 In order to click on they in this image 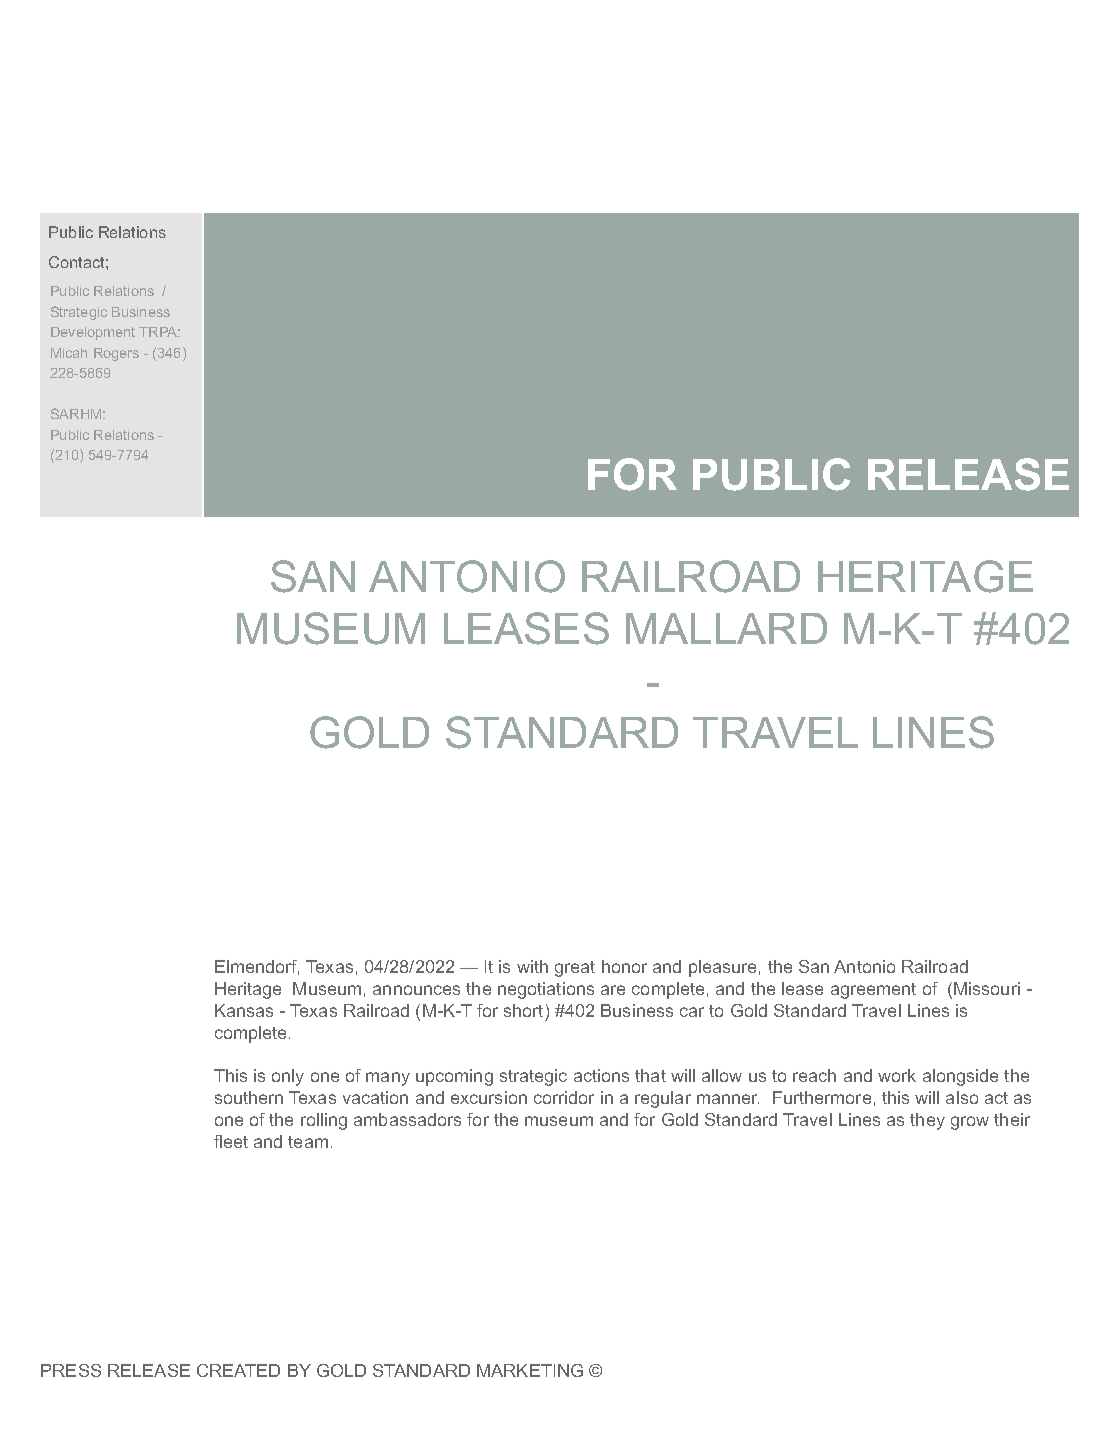, I will do `click(927, 1121)`.
